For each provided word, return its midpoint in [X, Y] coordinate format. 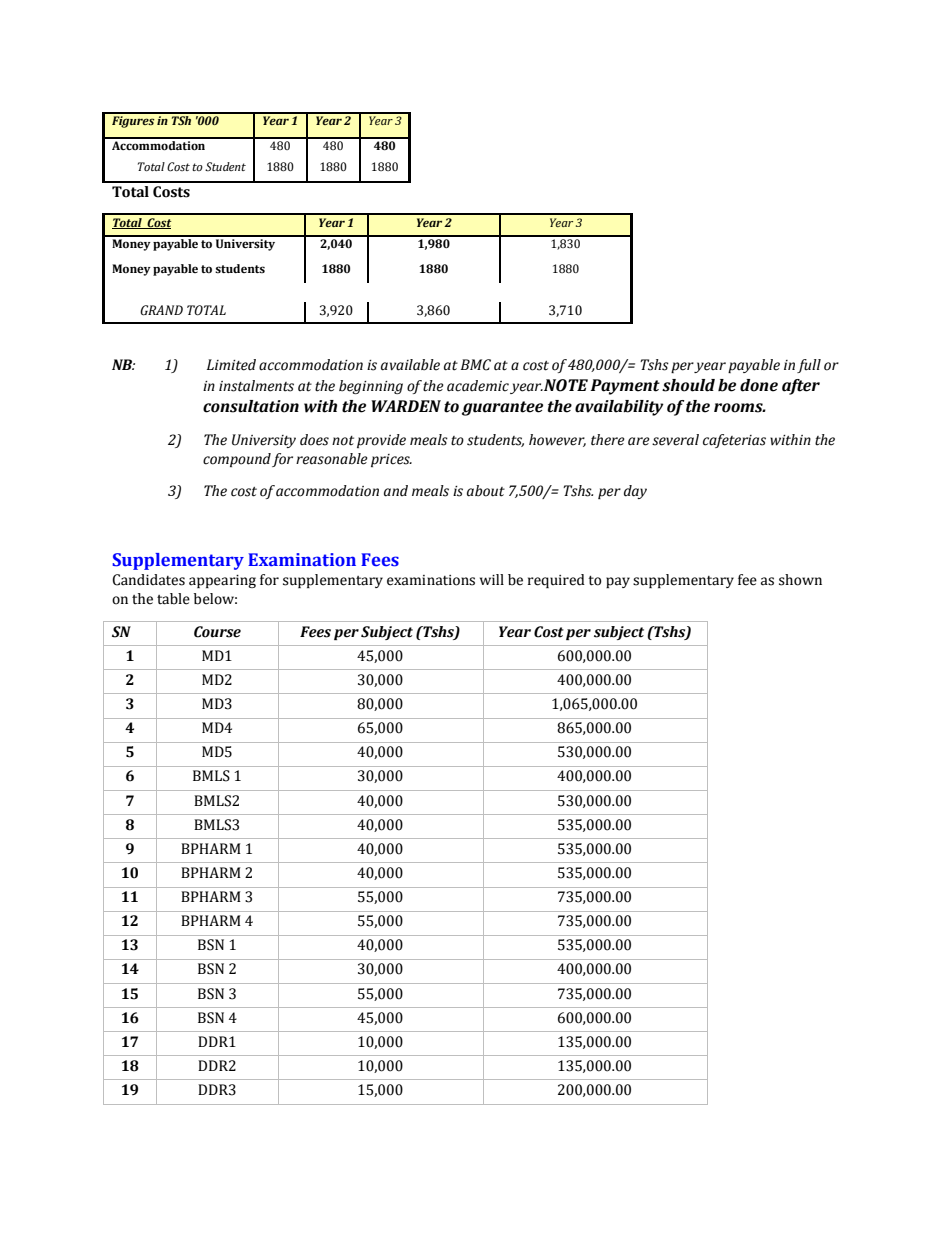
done [759, 385]
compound [237, 460]
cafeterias [734, 441]
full [809, 366]
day [635, 492]
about [486, 491]
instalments [256, 386]
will [492, 579]
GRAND [161, 310]
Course [217, 632]
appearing [222, 581]
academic [478, 386]
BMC [476, 365]
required [556, 581]
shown [800, 580]
